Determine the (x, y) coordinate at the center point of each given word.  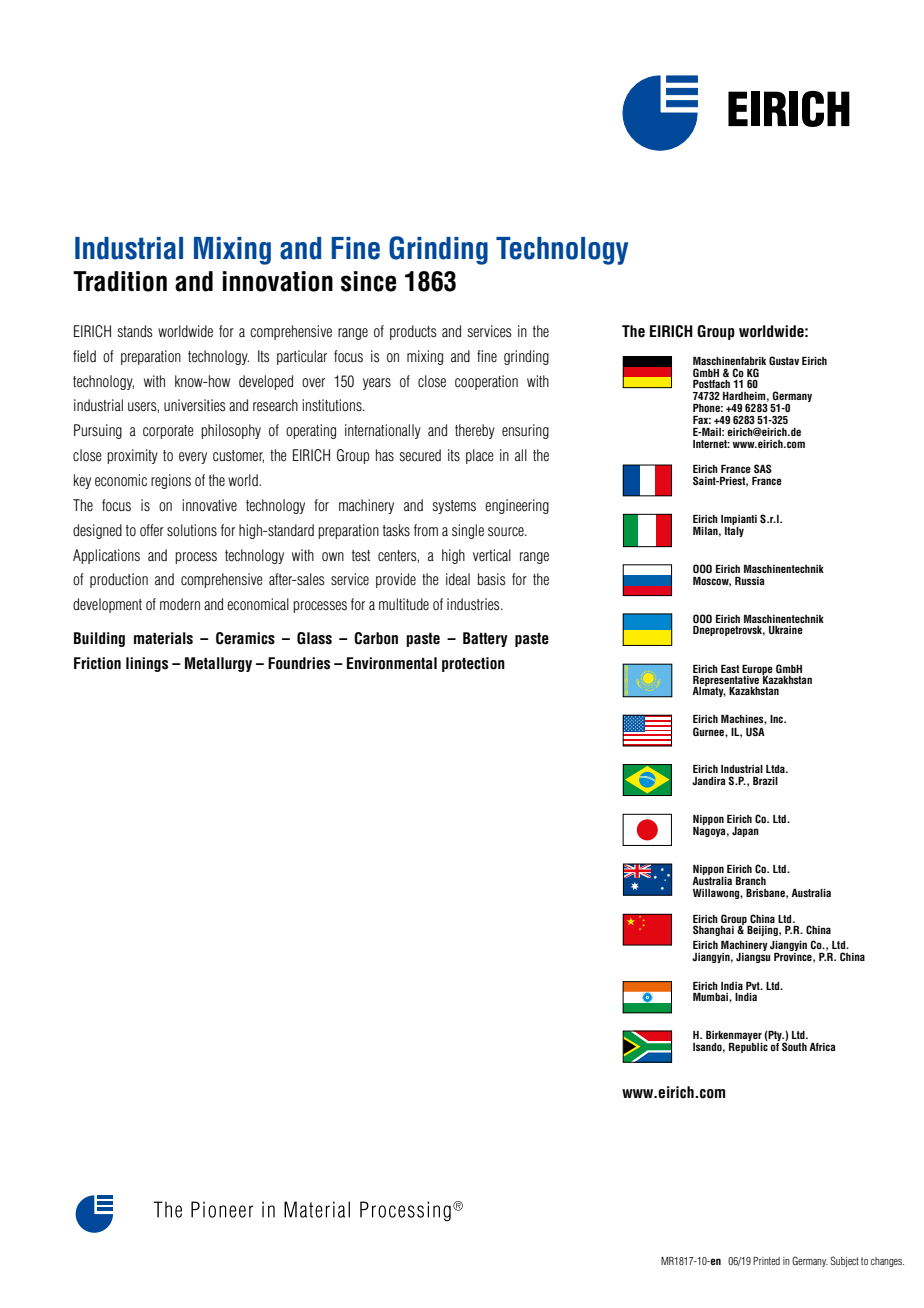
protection (473, 664)
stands (135, 331)
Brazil (765, 781)
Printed (766, 1261)
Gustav (784, 360)
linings (147, 664)
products (413, 332)
